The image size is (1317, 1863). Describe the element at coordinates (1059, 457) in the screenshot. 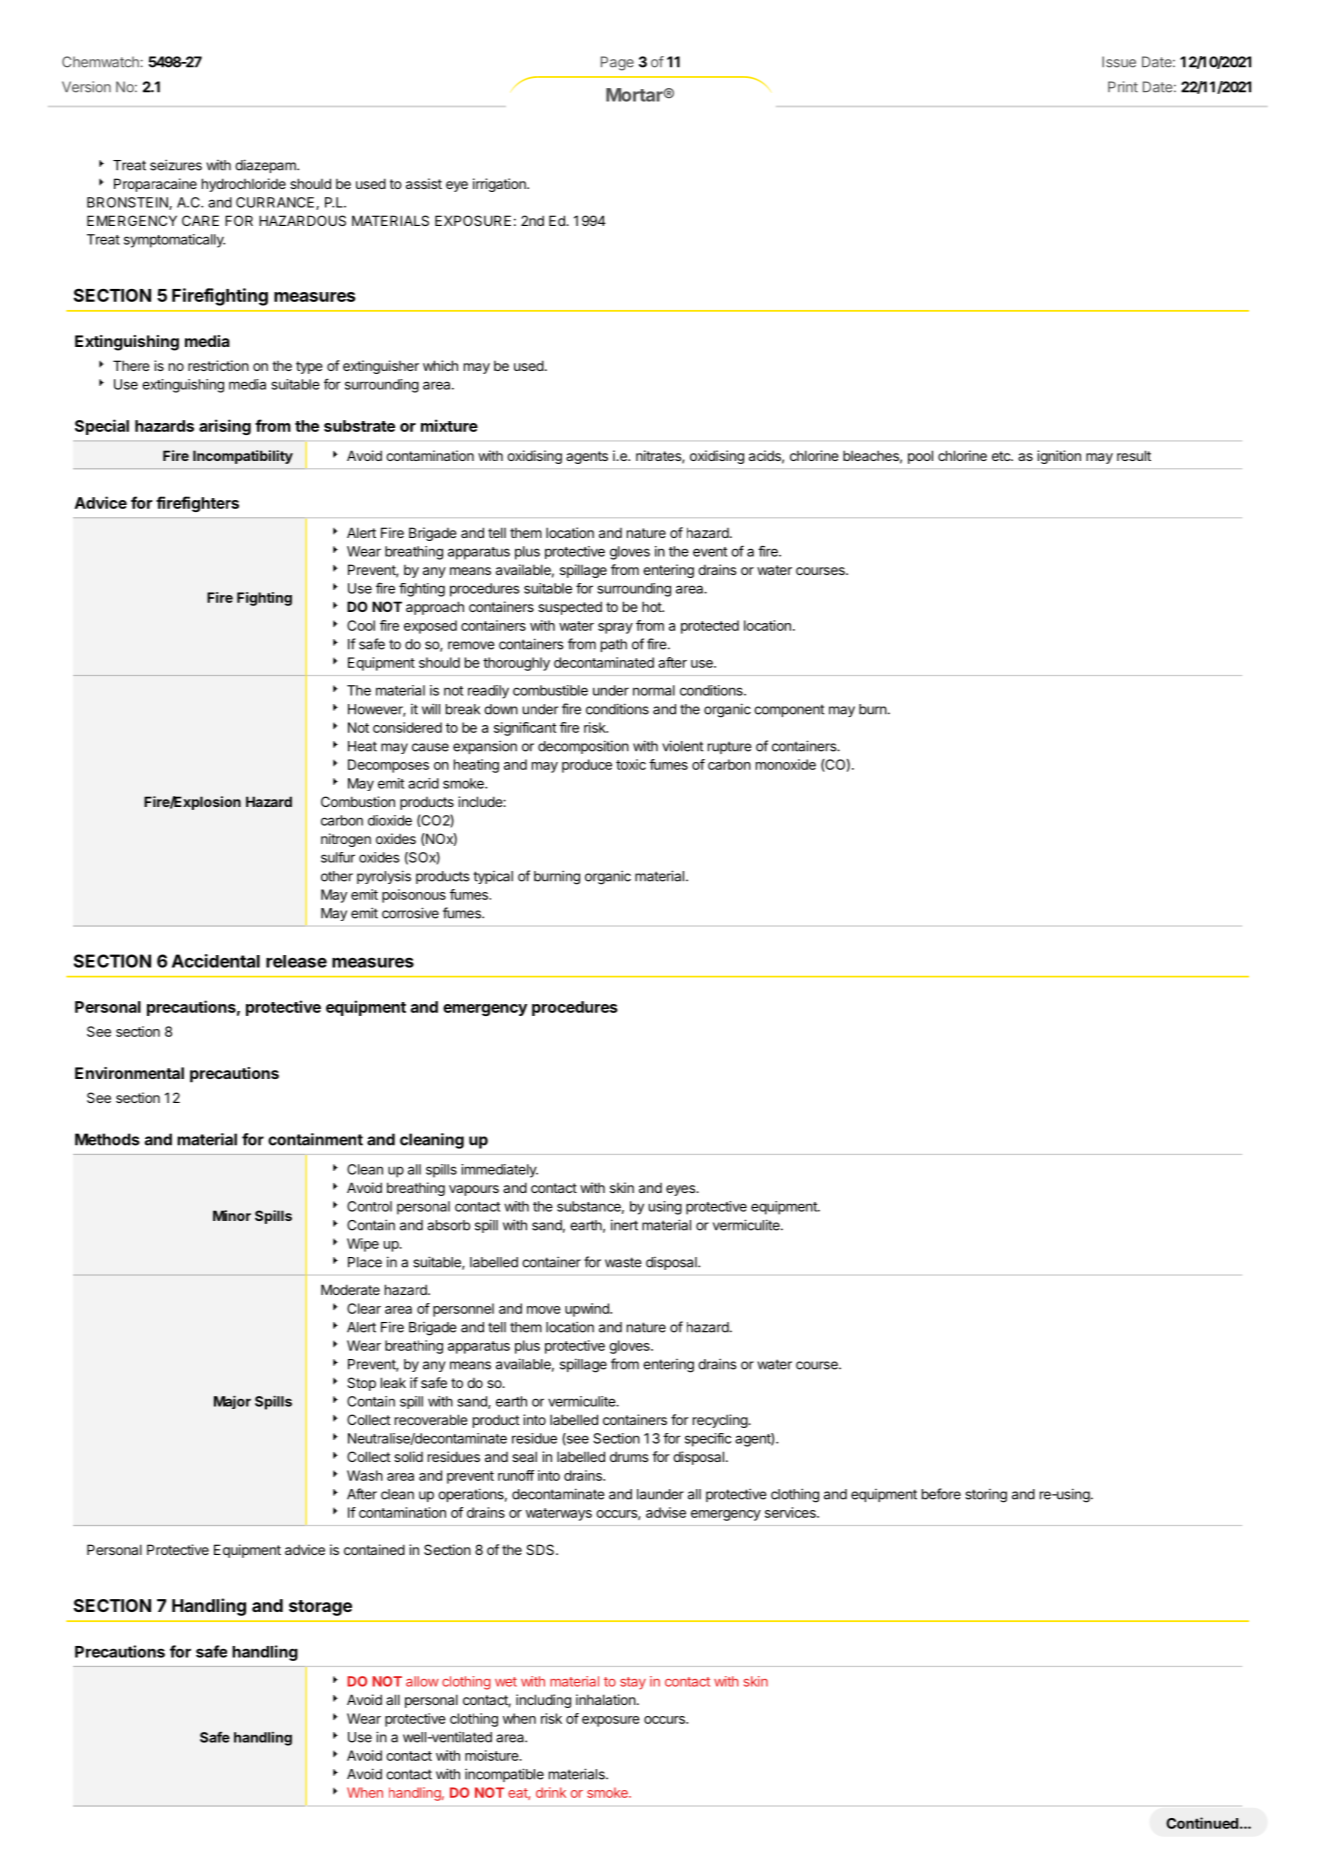

I see `ignition` at that location.
